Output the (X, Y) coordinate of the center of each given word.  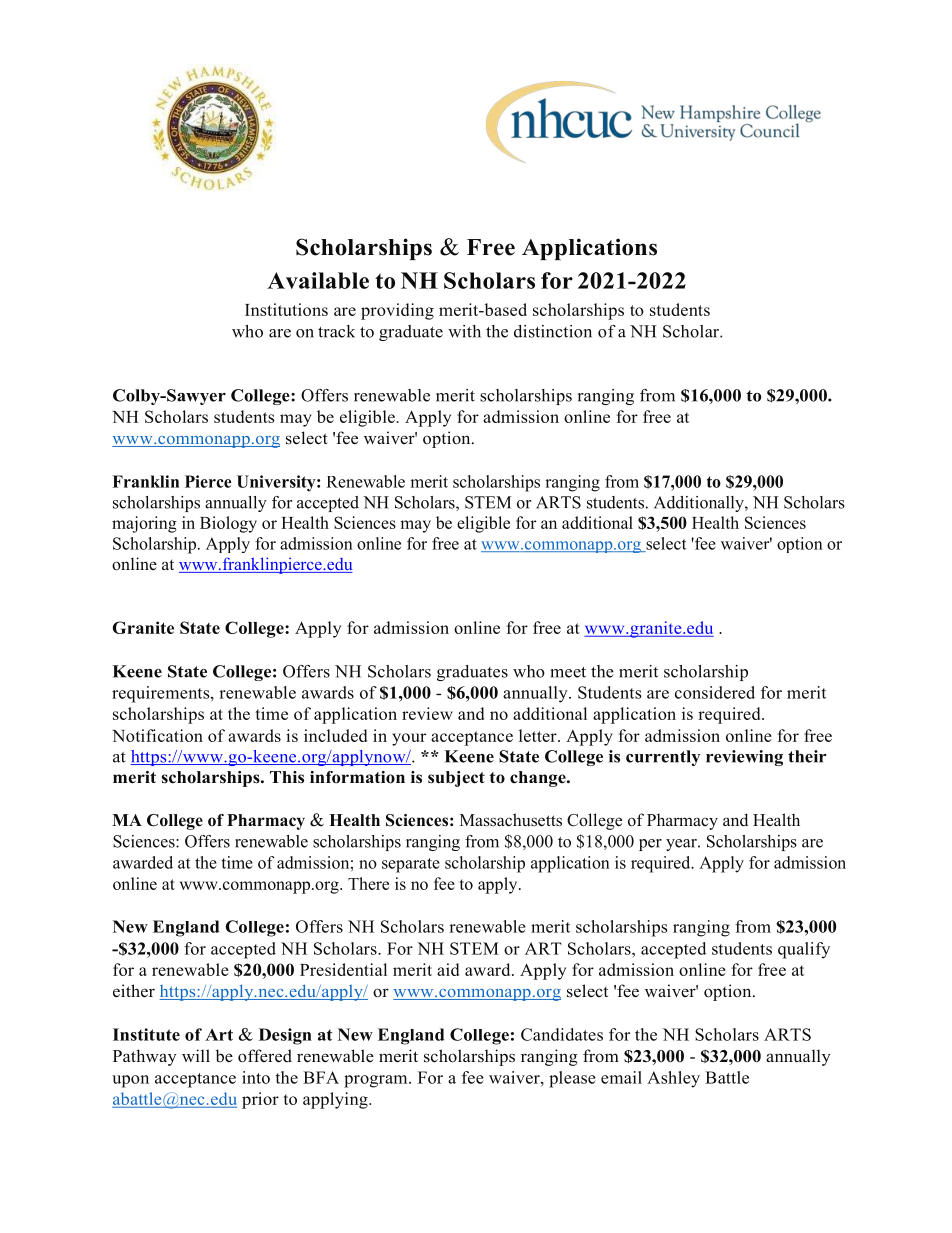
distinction (553, 331)
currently (663, 758)
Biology (228, 524)
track (336, 331)
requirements (162, 694)
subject (456, 779)
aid (448, 969)
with (464, 331)
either (134, 991)
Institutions (286, 309)
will (196, 1055)
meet (568, 672)
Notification (157, 735)
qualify (804, 950)
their (807, 756)
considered (715, 692)
